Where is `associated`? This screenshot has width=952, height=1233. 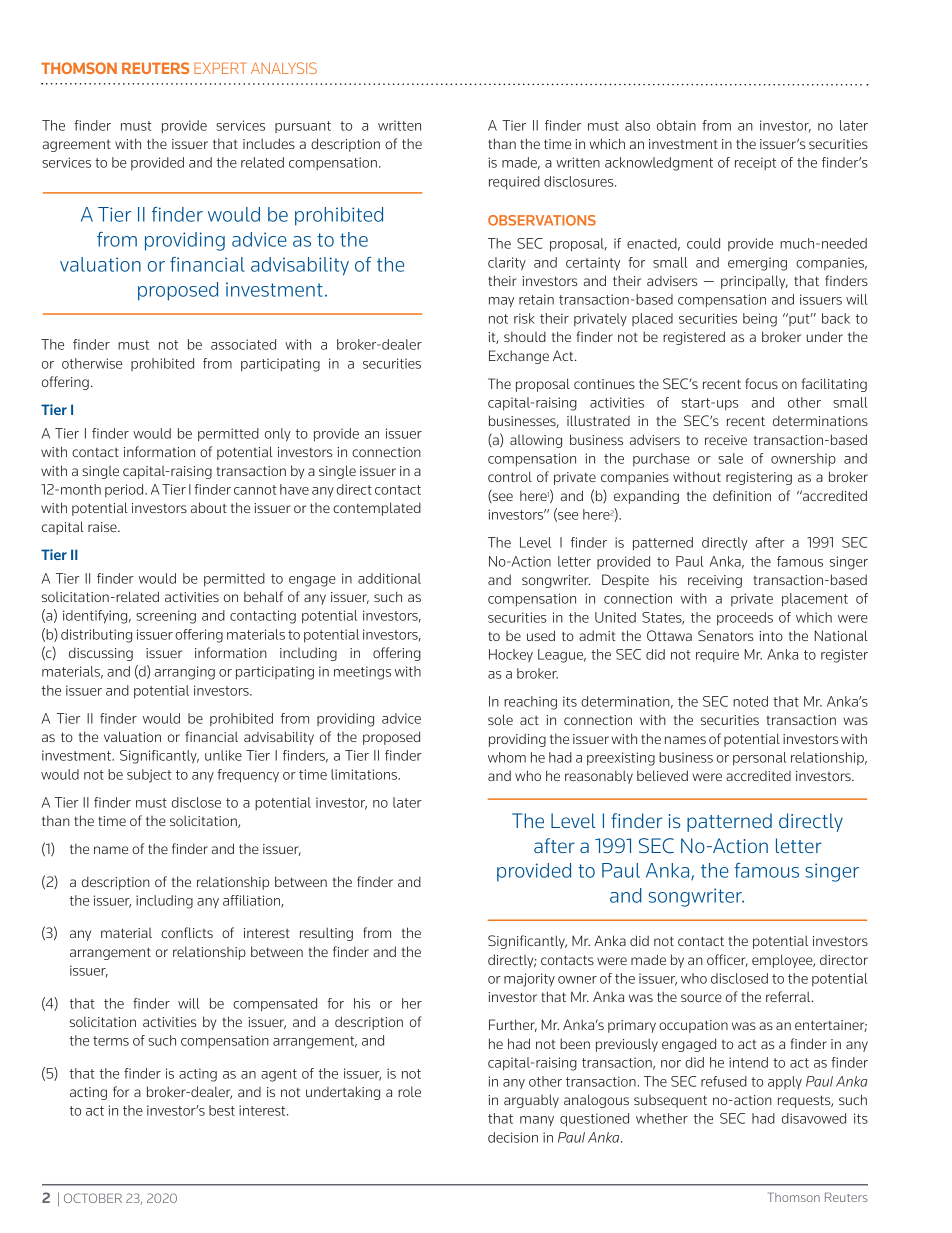 associated is located at coordinates (243, 344).
